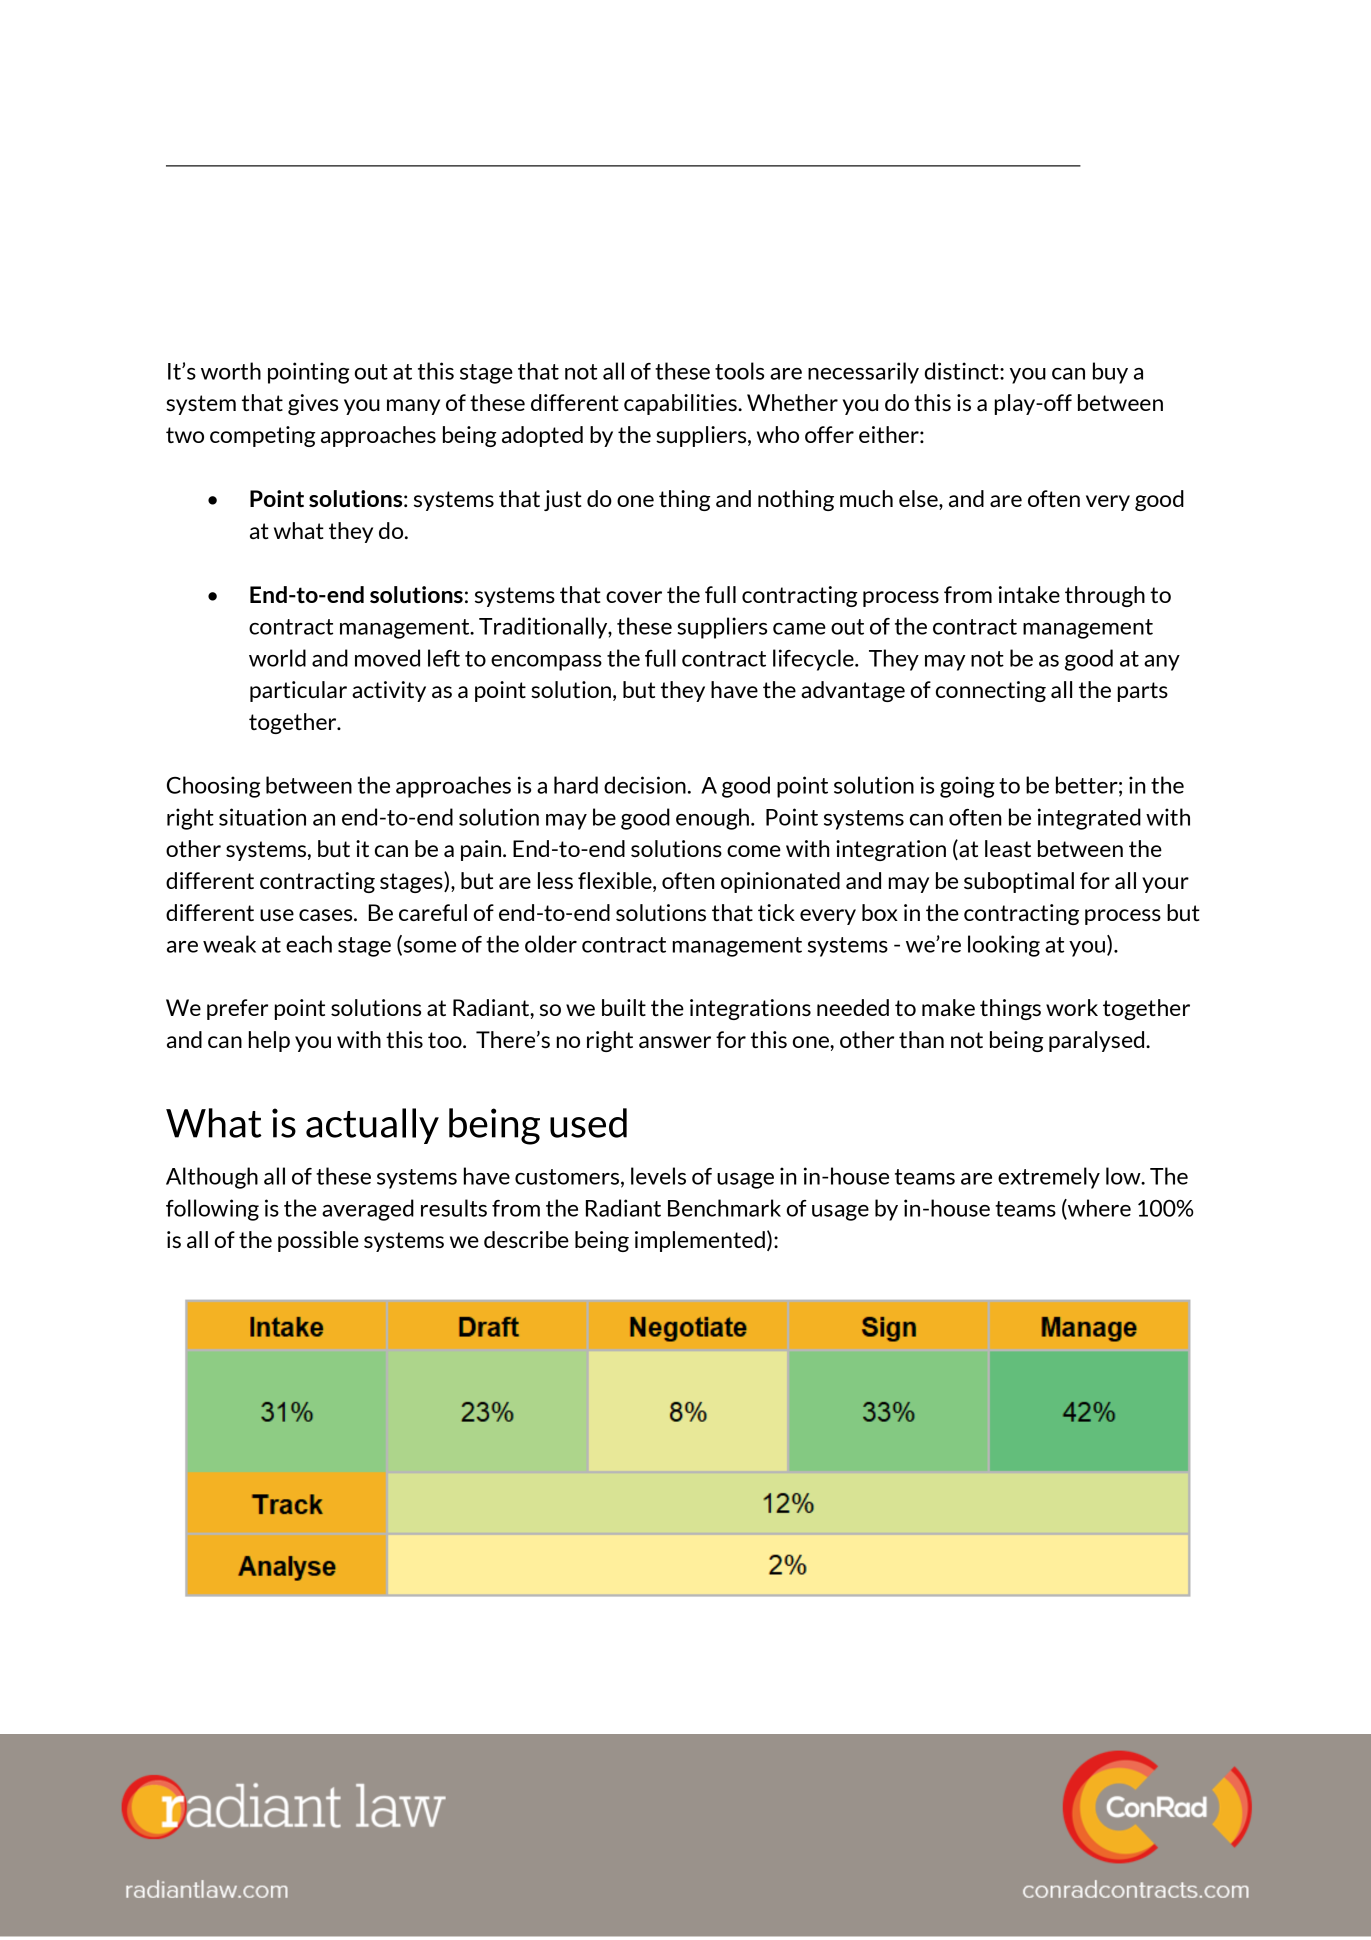 Image resolution: width=1371 pixels, height=1940 pixels. What do you see at coordinates (277, 658) in the screenshot?
I see `world` at bounding box center [277, 658].
